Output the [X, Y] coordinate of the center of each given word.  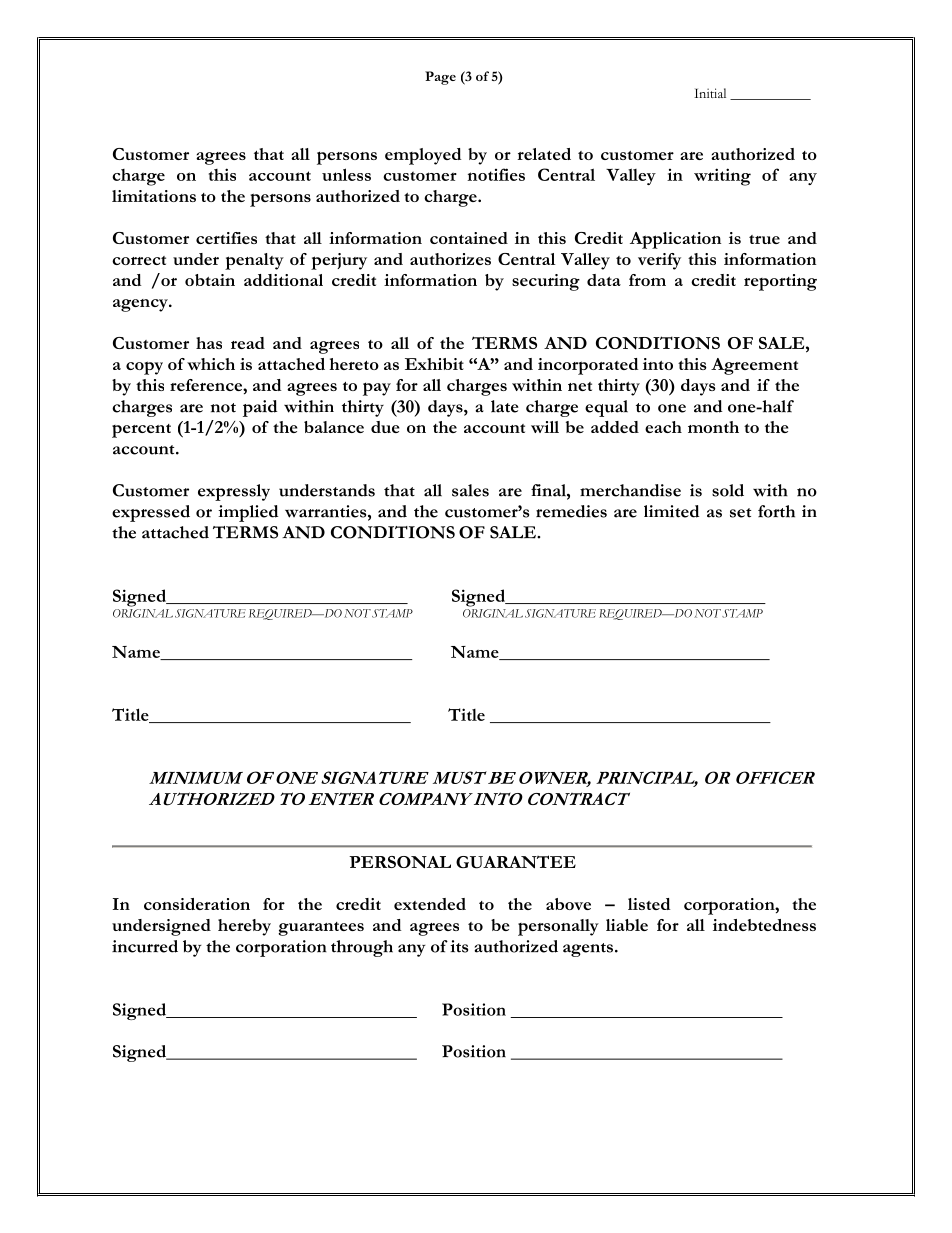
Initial [710, 93]
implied [248, 513]
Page [440, 78]
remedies [571, 511]
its [459, 946]
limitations [154, 196]
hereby [244, 927]
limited [671, 511]
